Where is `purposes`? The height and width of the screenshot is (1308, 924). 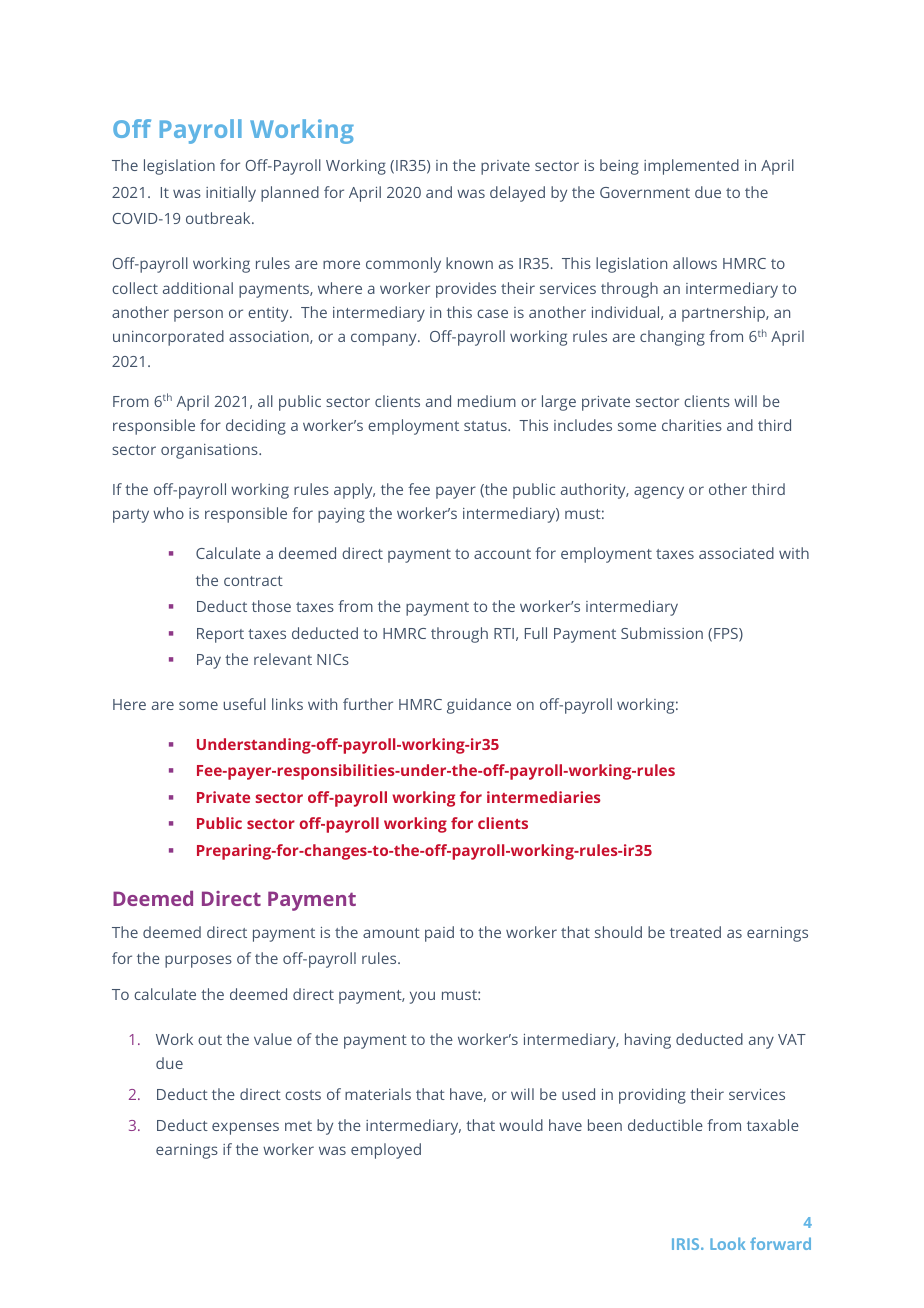
purposes is located at coordinates (198, 961).
